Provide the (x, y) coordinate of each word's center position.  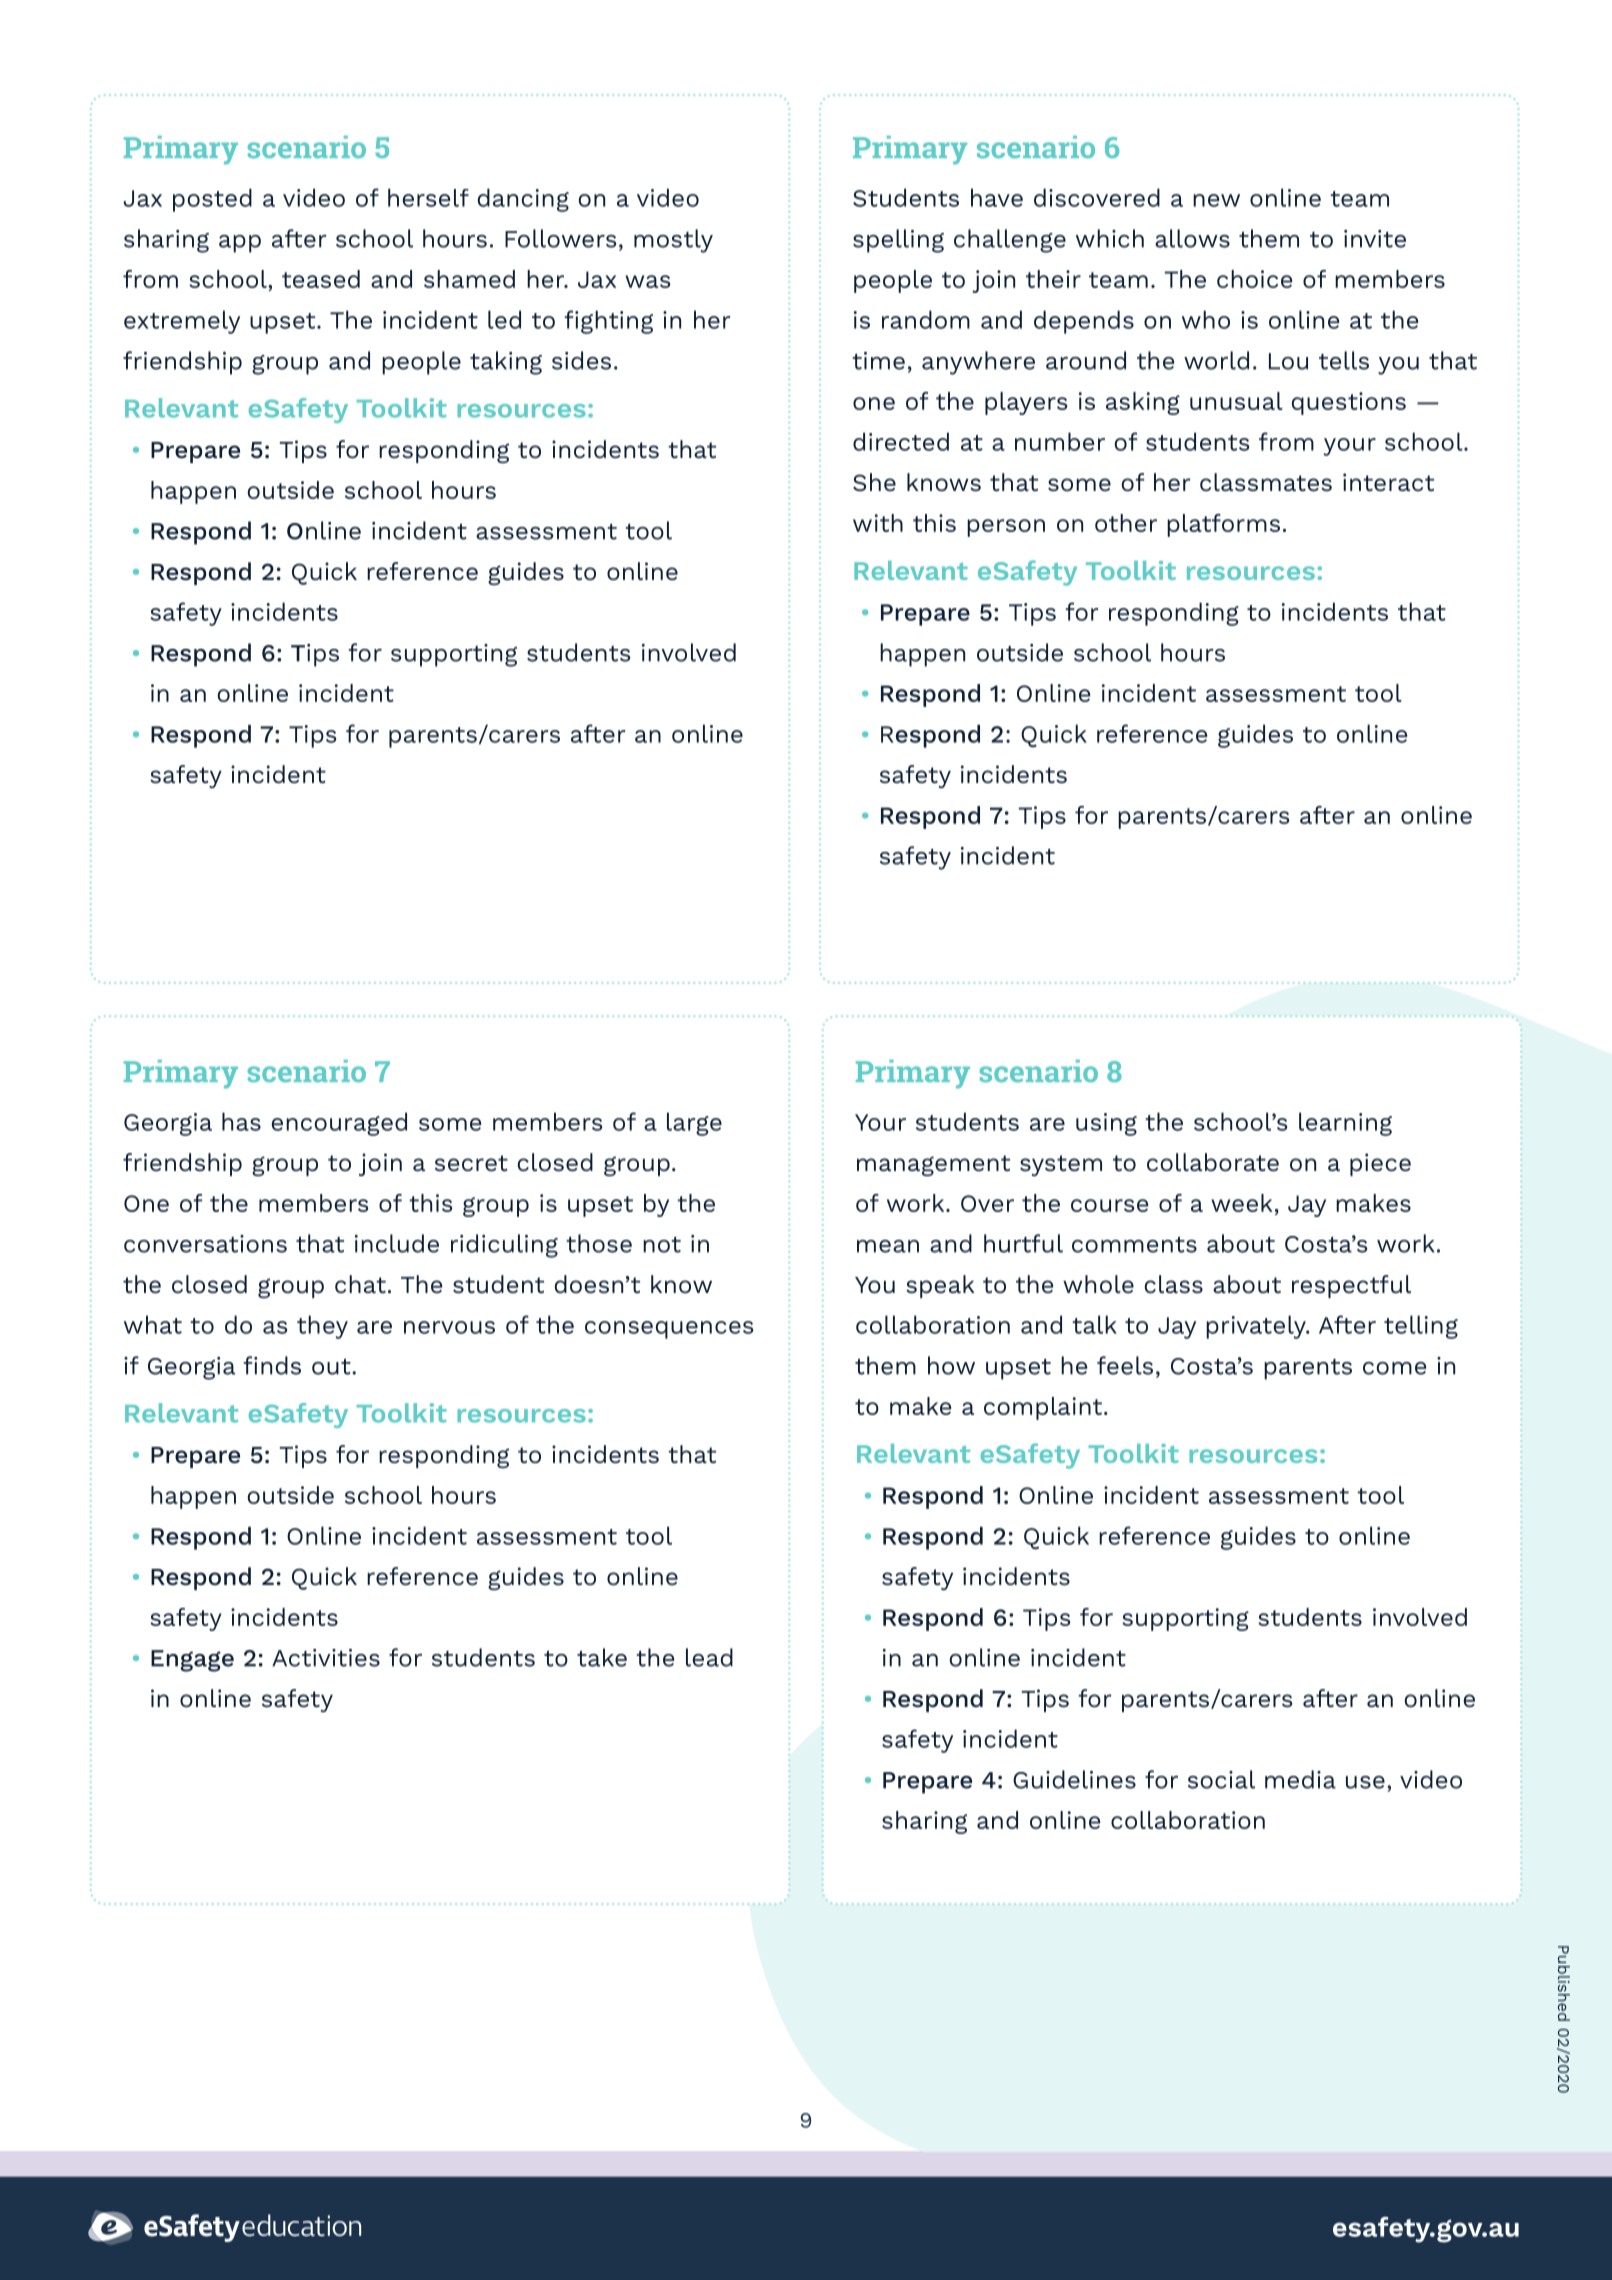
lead (709, 1657)
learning (1345, 1124)
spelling (898, 241)
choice (1254, 279)
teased (321, 279)
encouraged (339, 1124)
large (694, 1124)
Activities (326, 1658)
